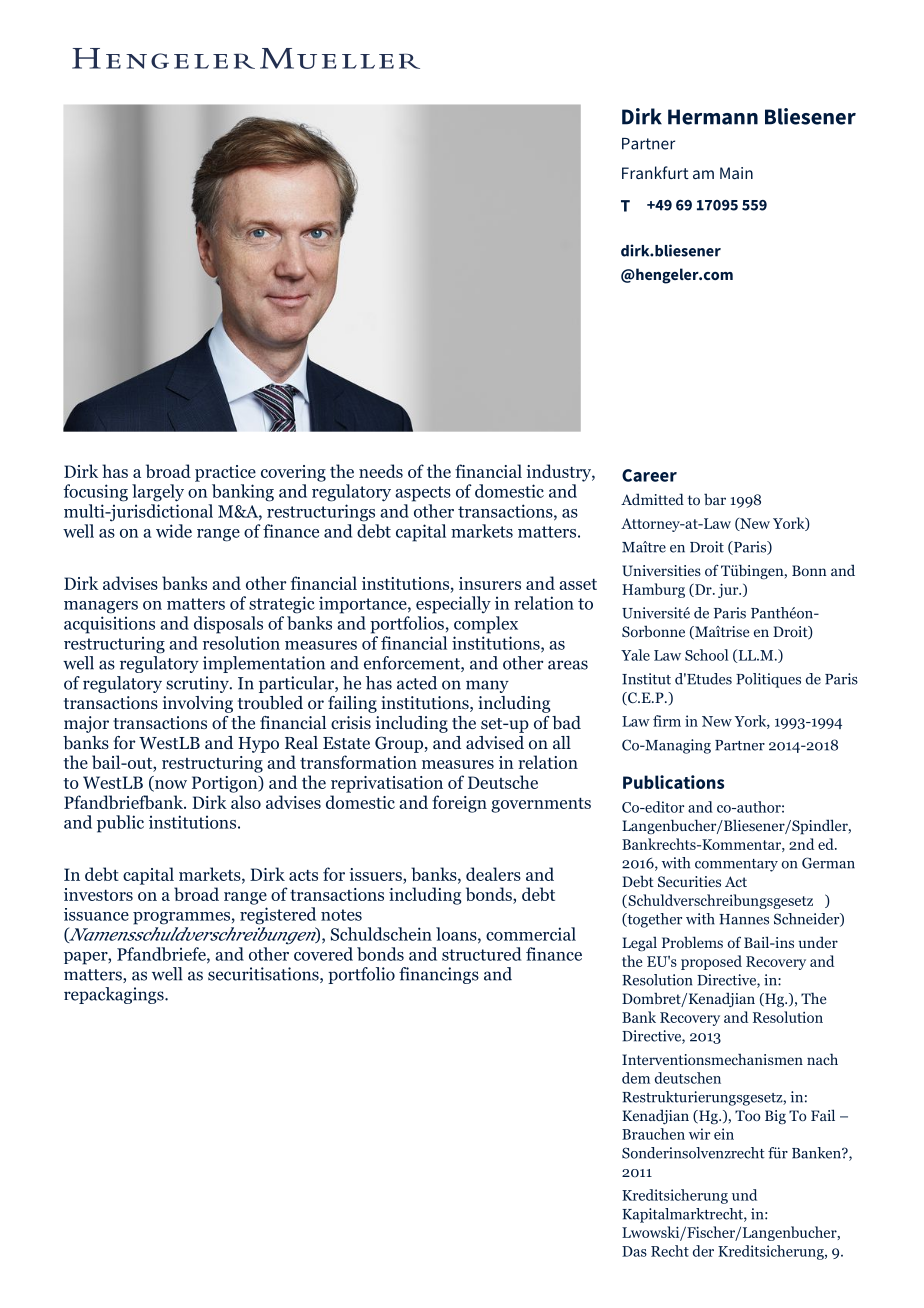 The width and height of the screenshot is (924, 1308). What do you see at coordinates (736, 173) in the screenshot?
I see `Main` at bounding box center [736, 173].
